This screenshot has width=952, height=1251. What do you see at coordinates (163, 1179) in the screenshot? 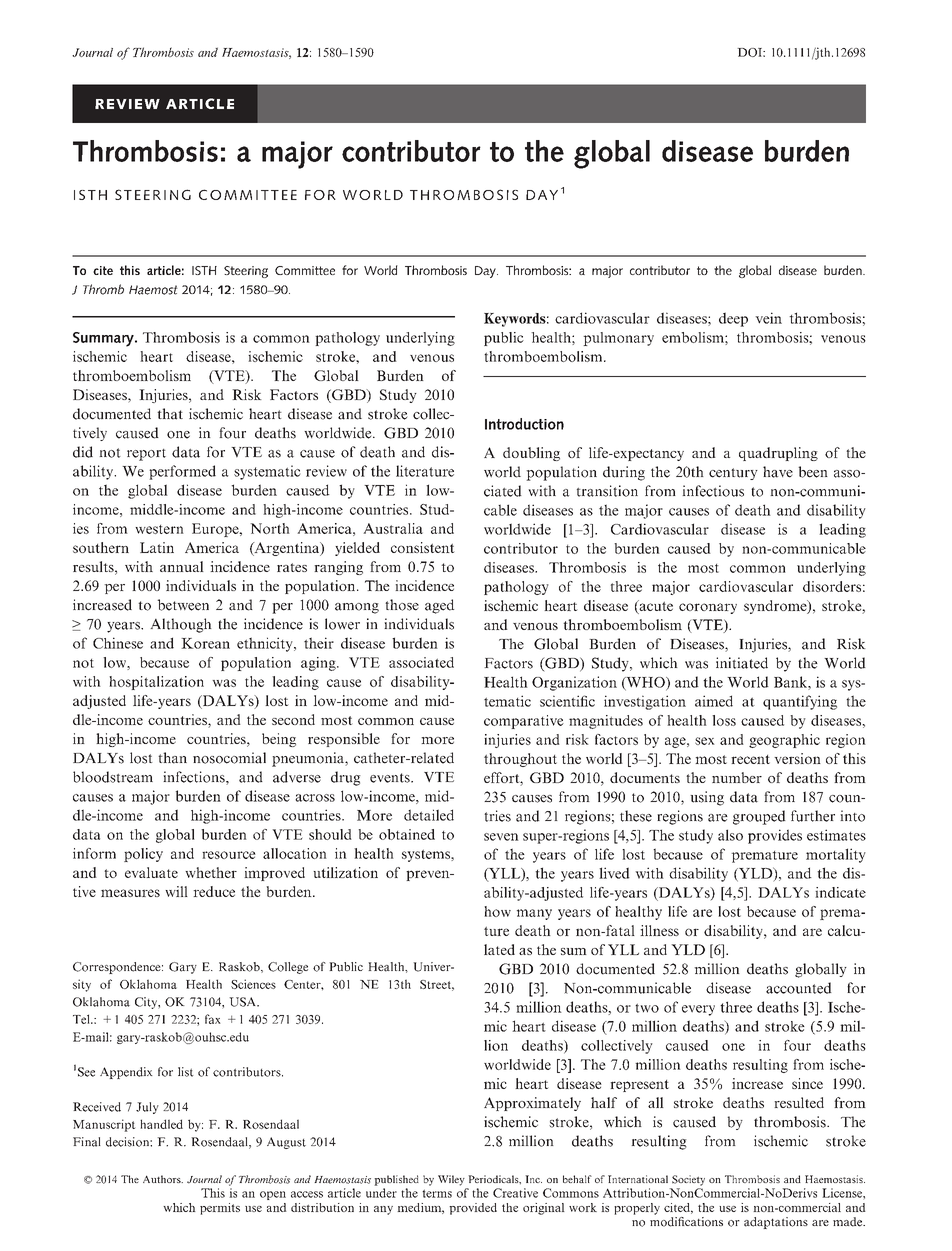
I see `Authors` at bounding box center [163, 1179].
